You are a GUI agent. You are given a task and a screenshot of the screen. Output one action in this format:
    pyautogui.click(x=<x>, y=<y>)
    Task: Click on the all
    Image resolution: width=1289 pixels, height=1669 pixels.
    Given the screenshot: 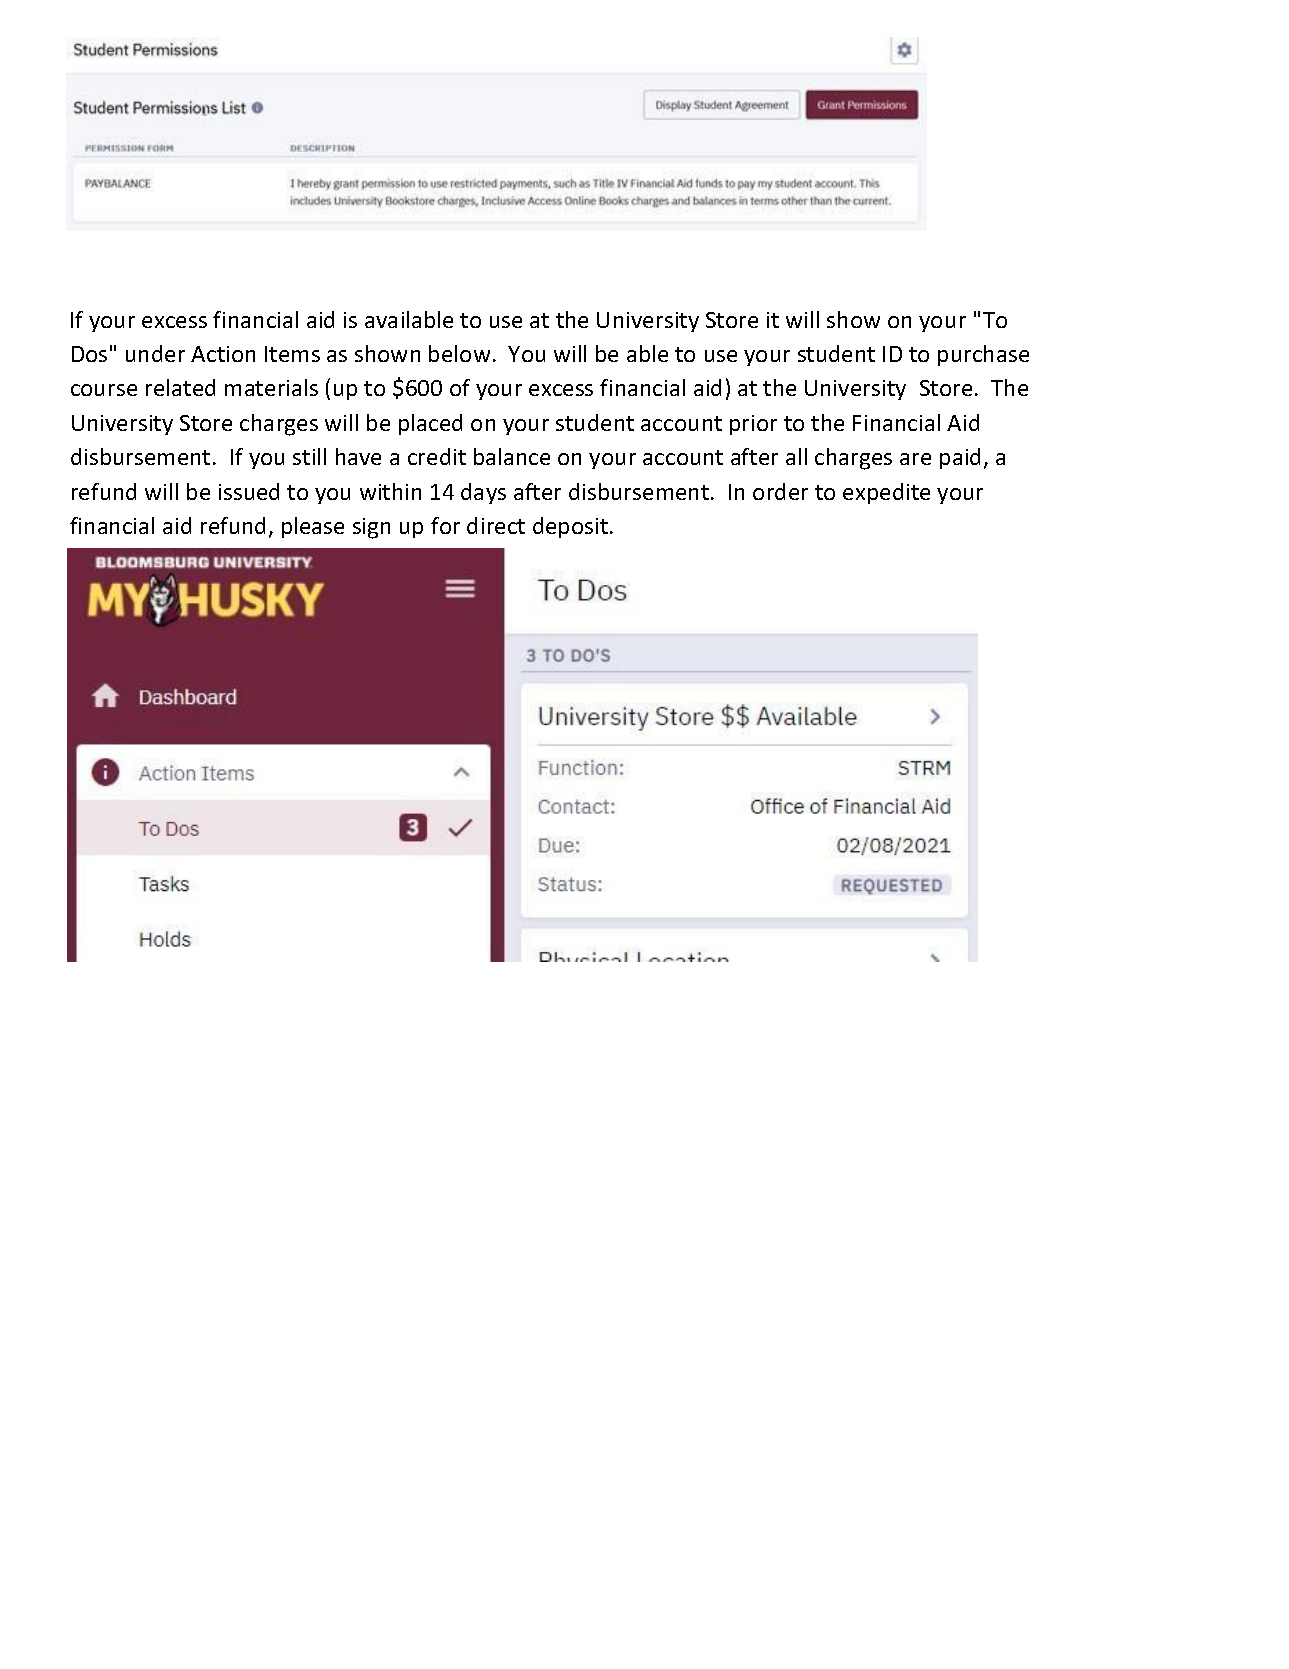 What is the action you would take?
    pyautogui.click(x=796, y=456)
